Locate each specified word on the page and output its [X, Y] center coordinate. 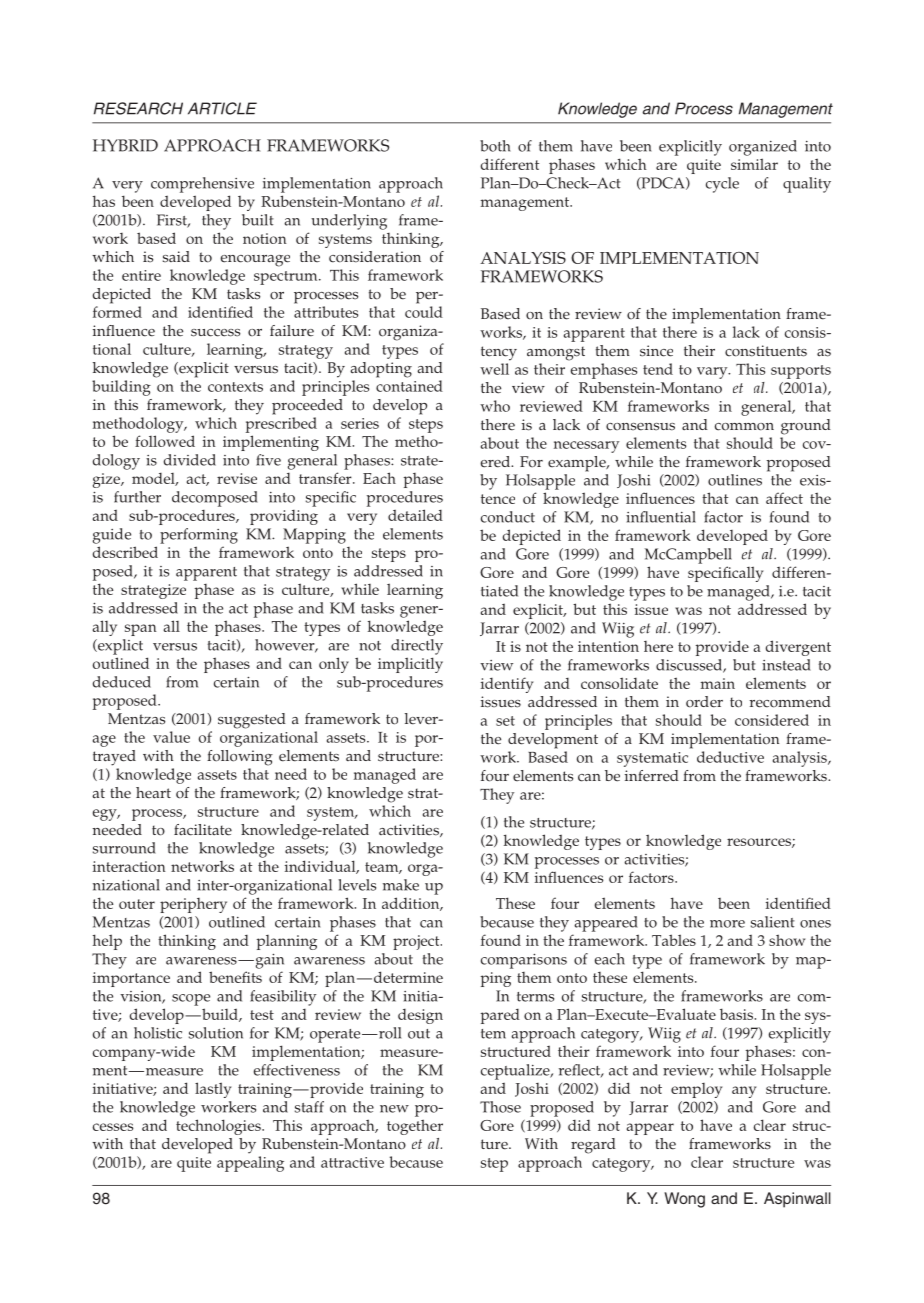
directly [417, 647]
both [495, 146]
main [718, 683]
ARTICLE [222, 108]
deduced [122, 682]
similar [754, 164]
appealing [250, 1164]
